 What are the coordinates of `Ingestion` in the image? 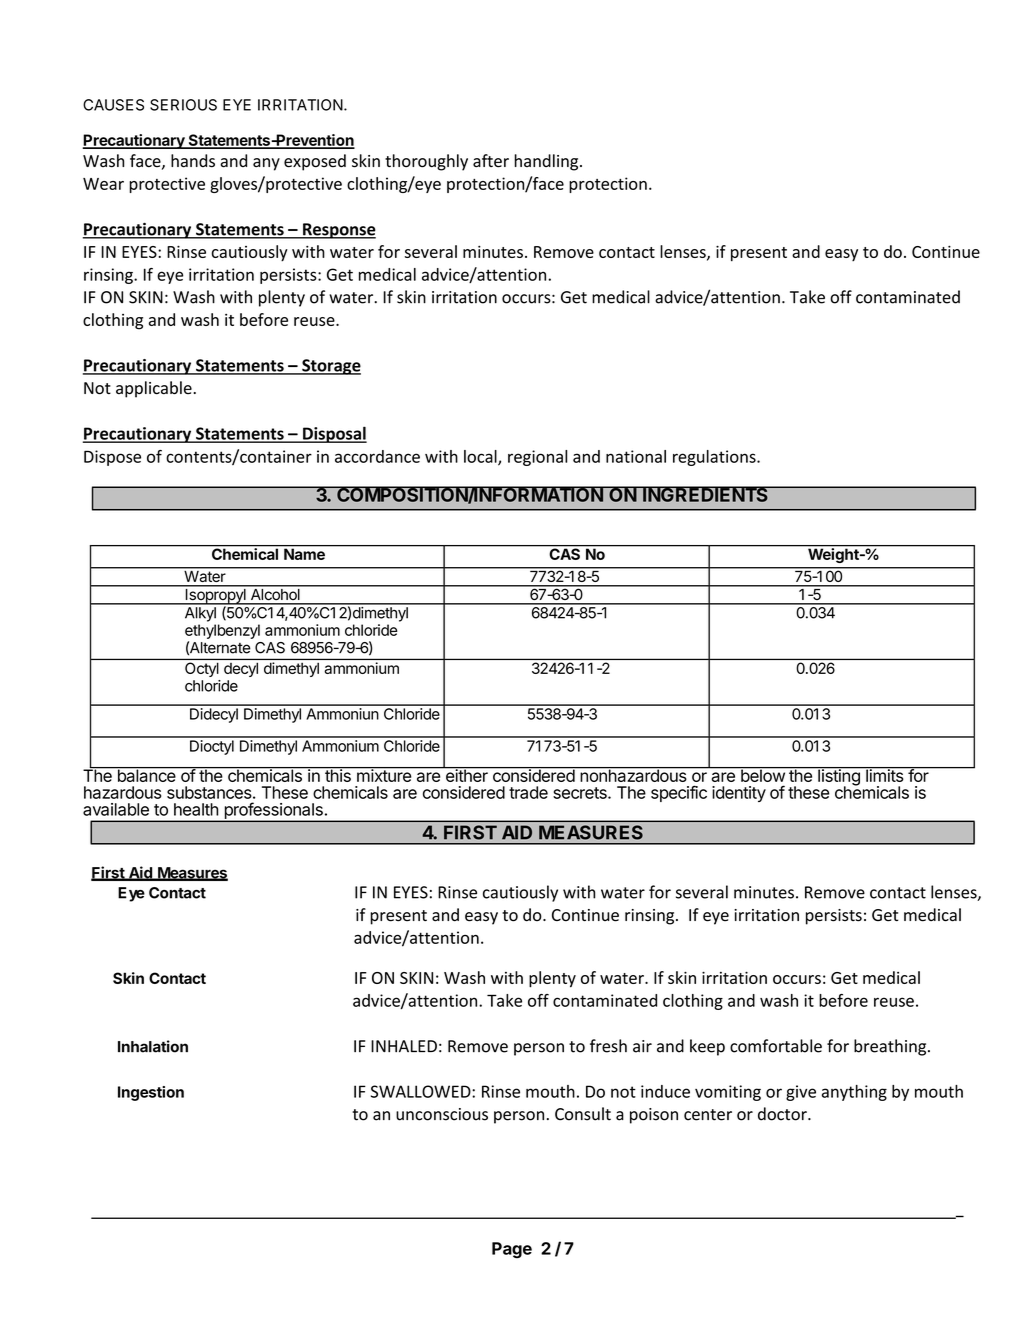 It's located at (151, 1093).
